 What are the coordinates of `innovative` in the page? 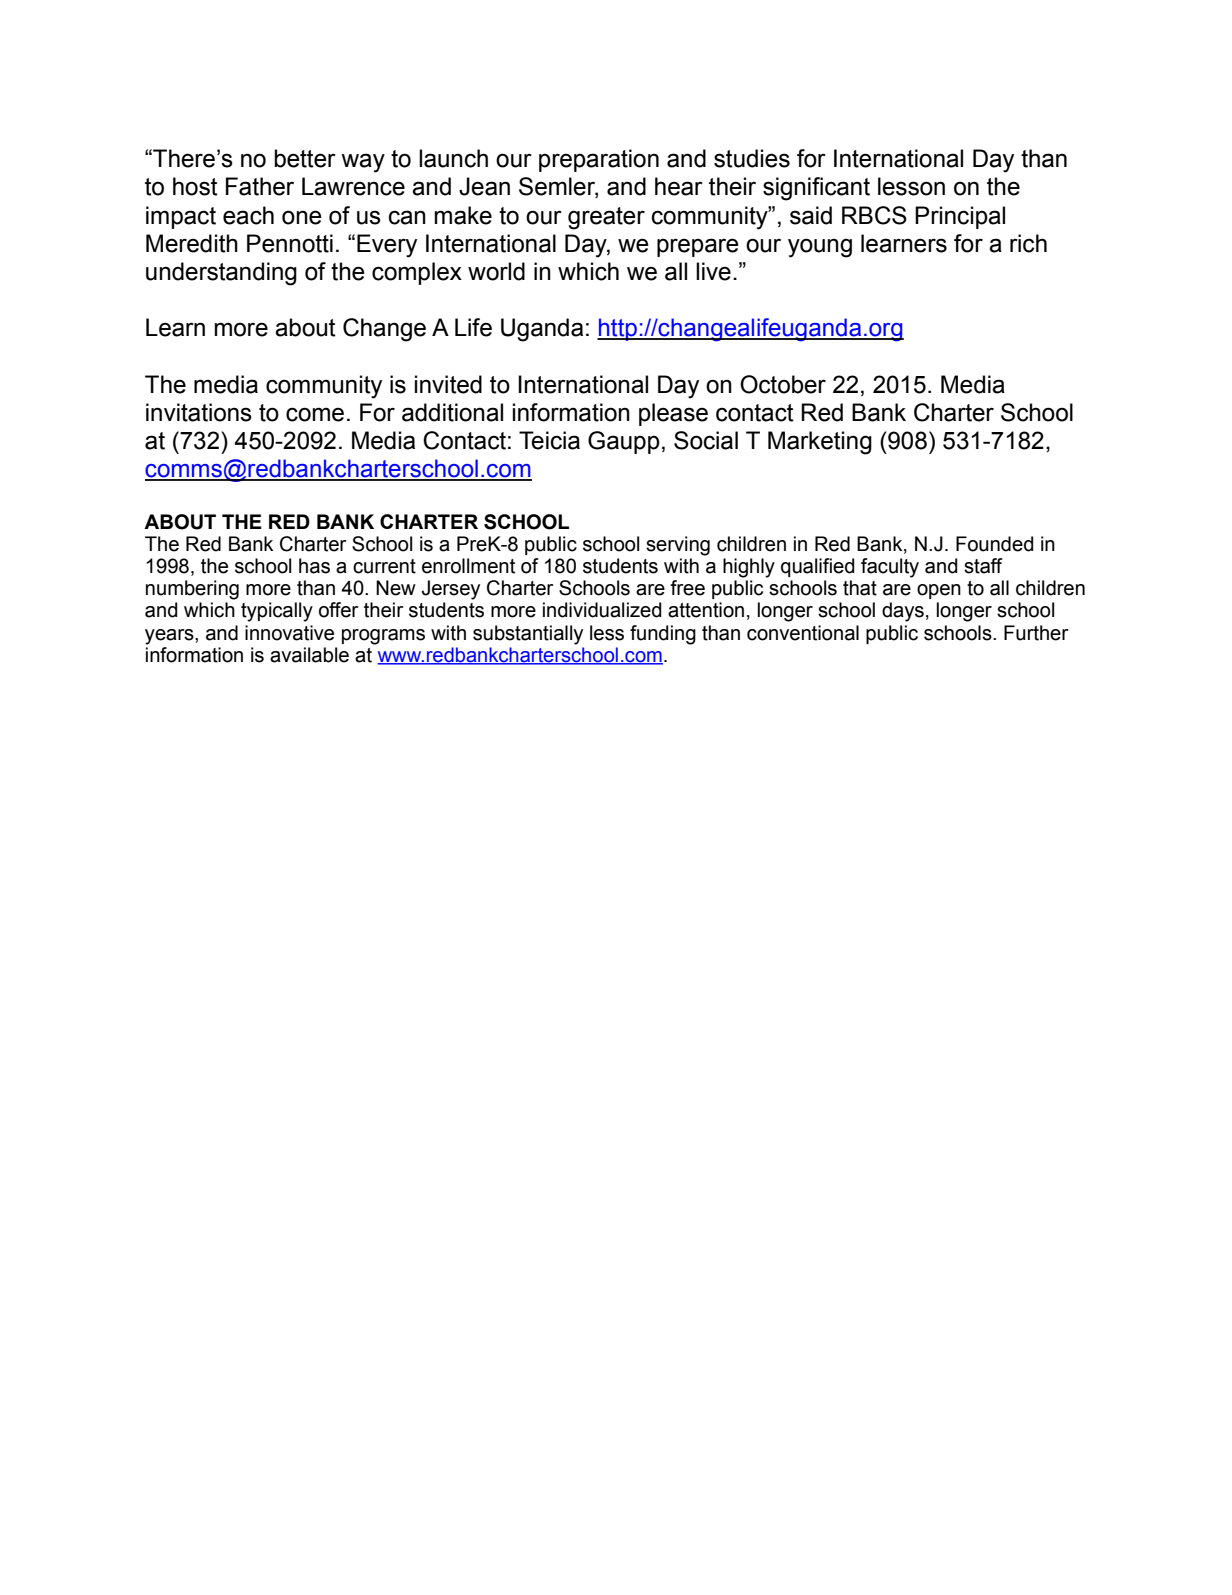 It's located at (289, 633).
